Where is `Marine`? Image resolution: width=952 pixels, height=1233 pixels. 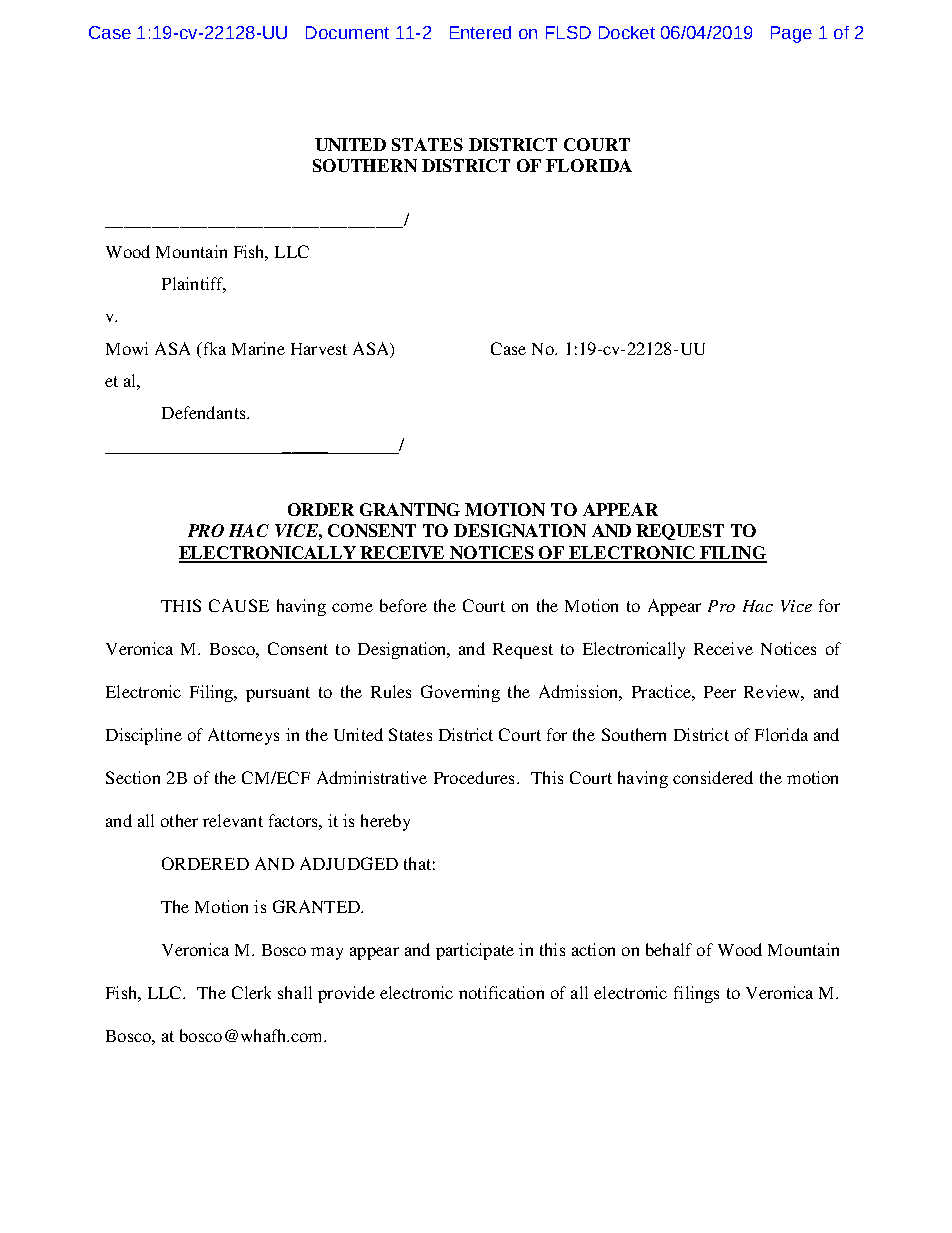
Marine is located at coordinates (258, 348).
